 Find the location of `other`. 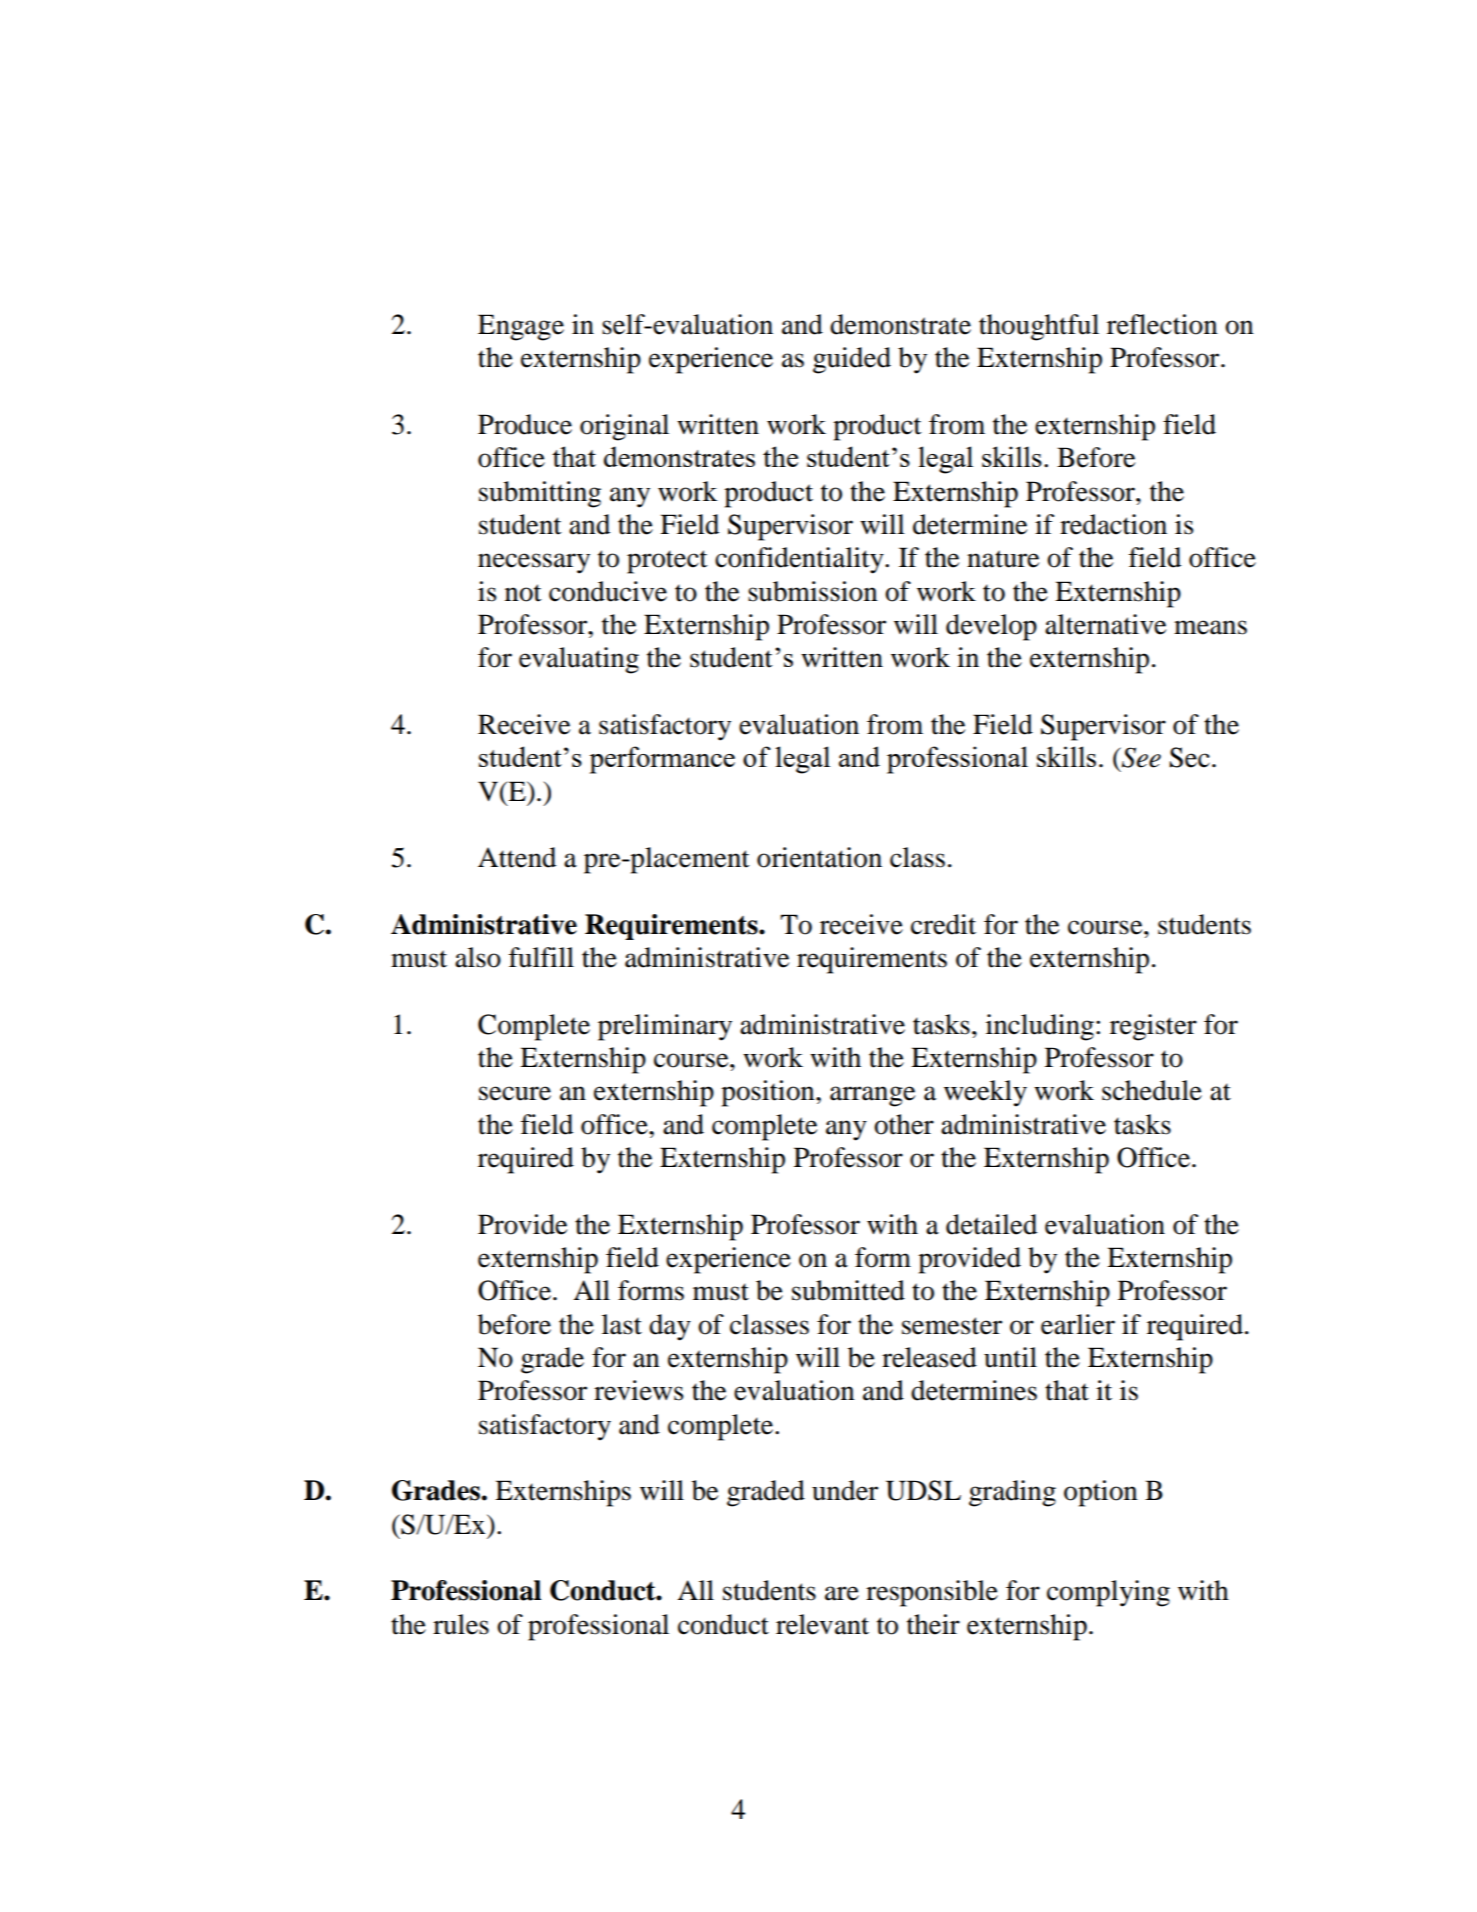

other is located at coordinates (904, 1124).
